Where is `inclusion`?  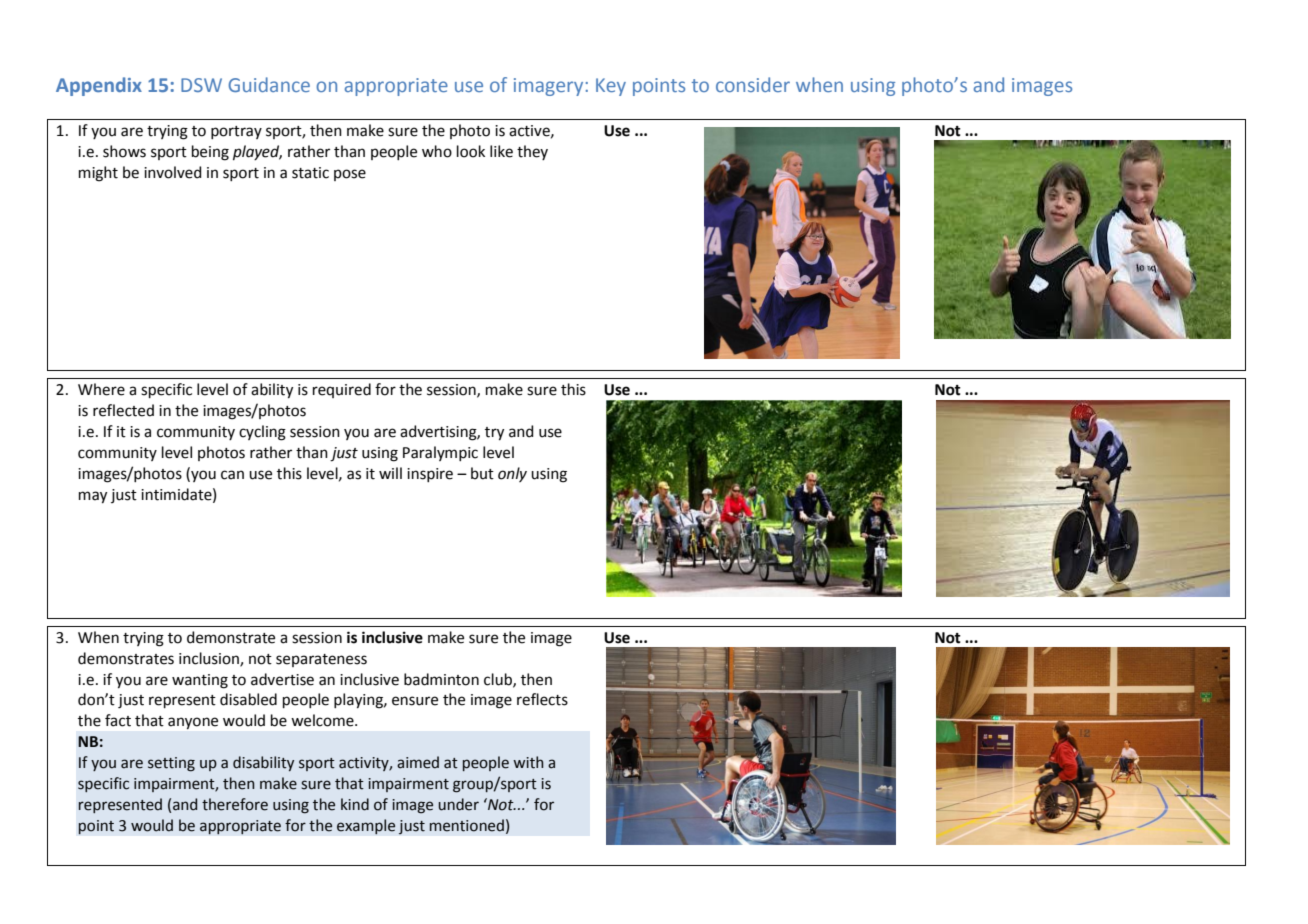 inclusion is located at coordinates (210, 659).
